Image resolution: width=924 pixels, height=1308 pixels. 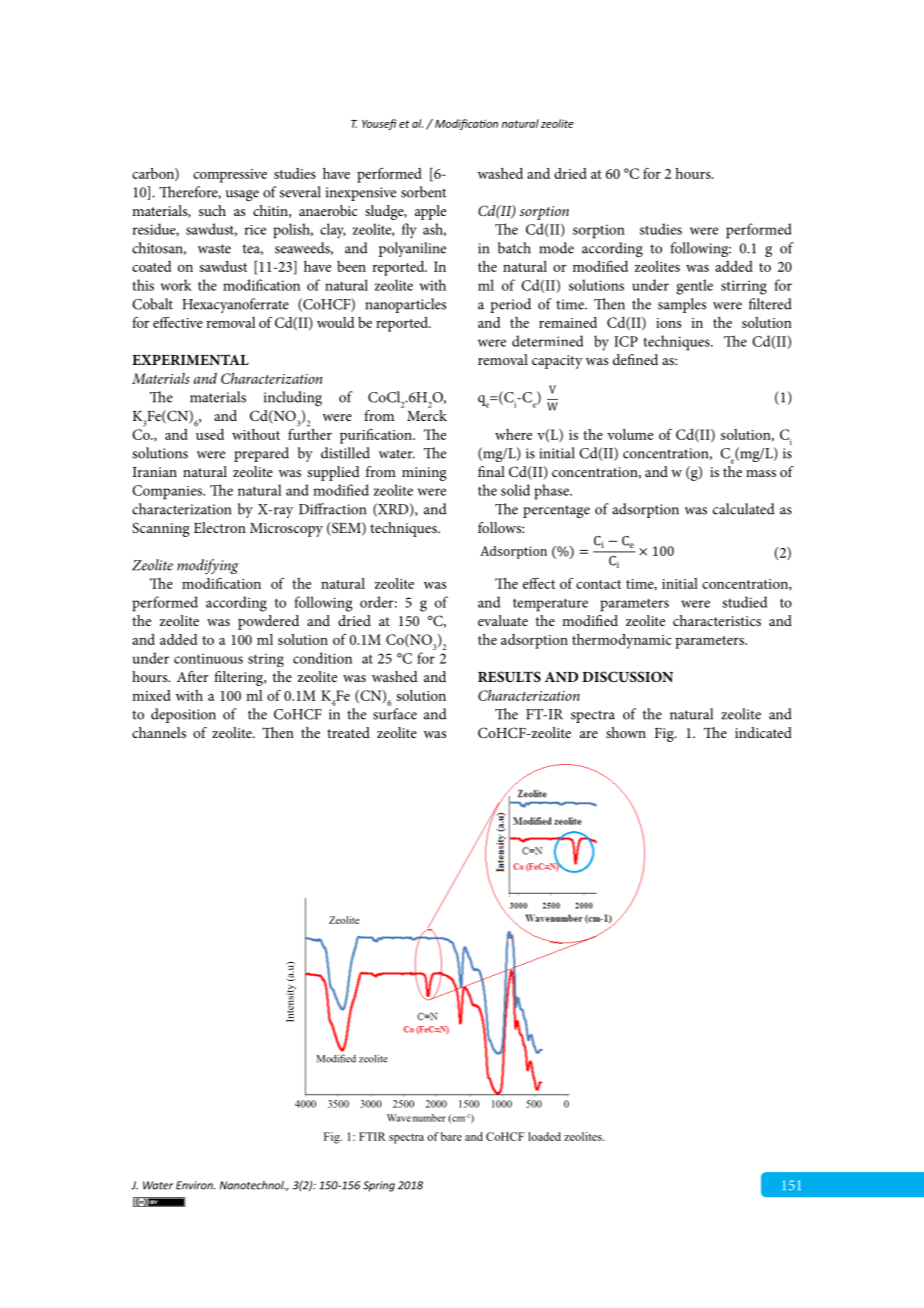 What do you see at coordinates (635, 359) in the screenshot?
I see `defined` at bounding box center [635, 359].
